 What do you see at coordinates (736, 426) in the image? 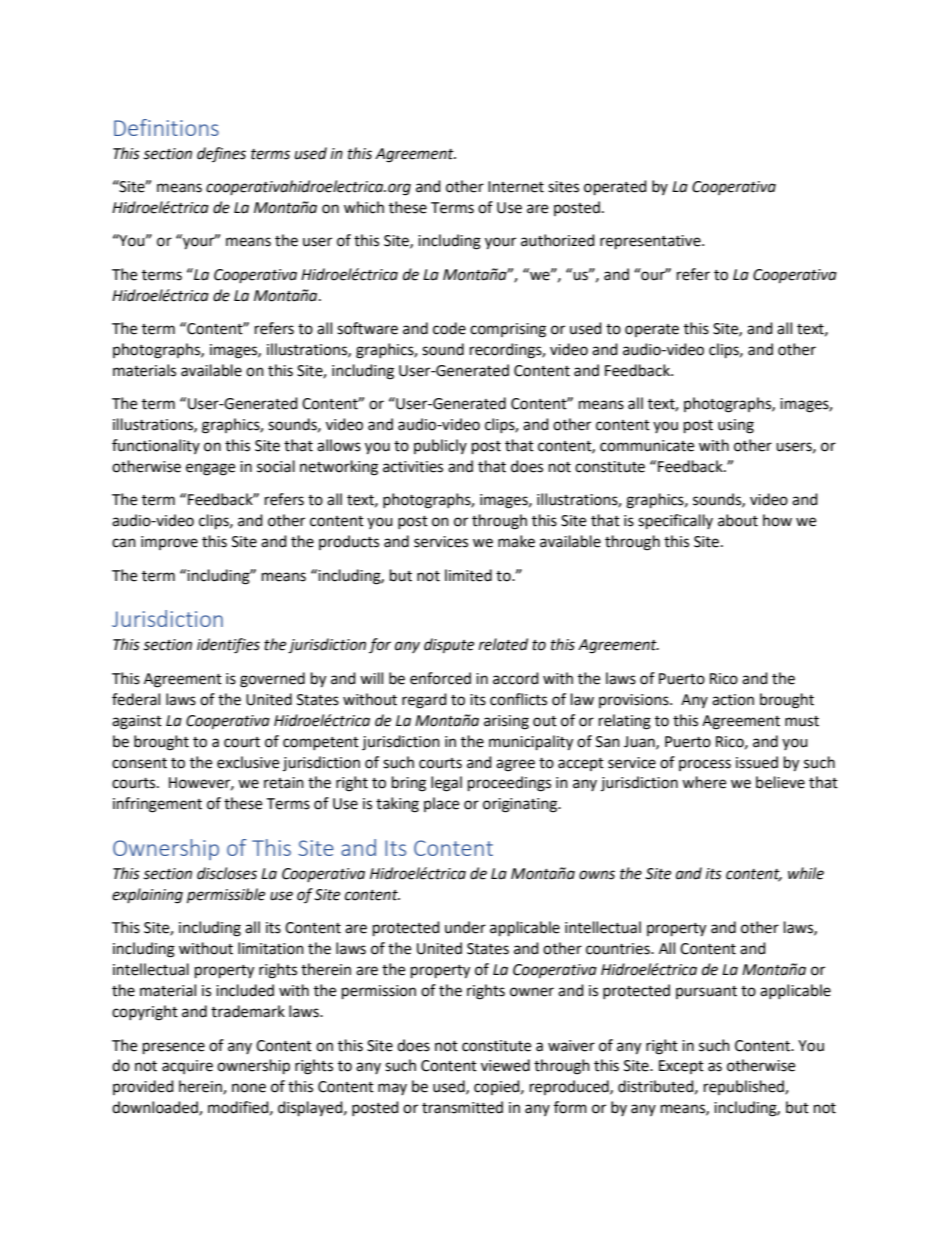
I see `using` at bounding box center [736, 426].
